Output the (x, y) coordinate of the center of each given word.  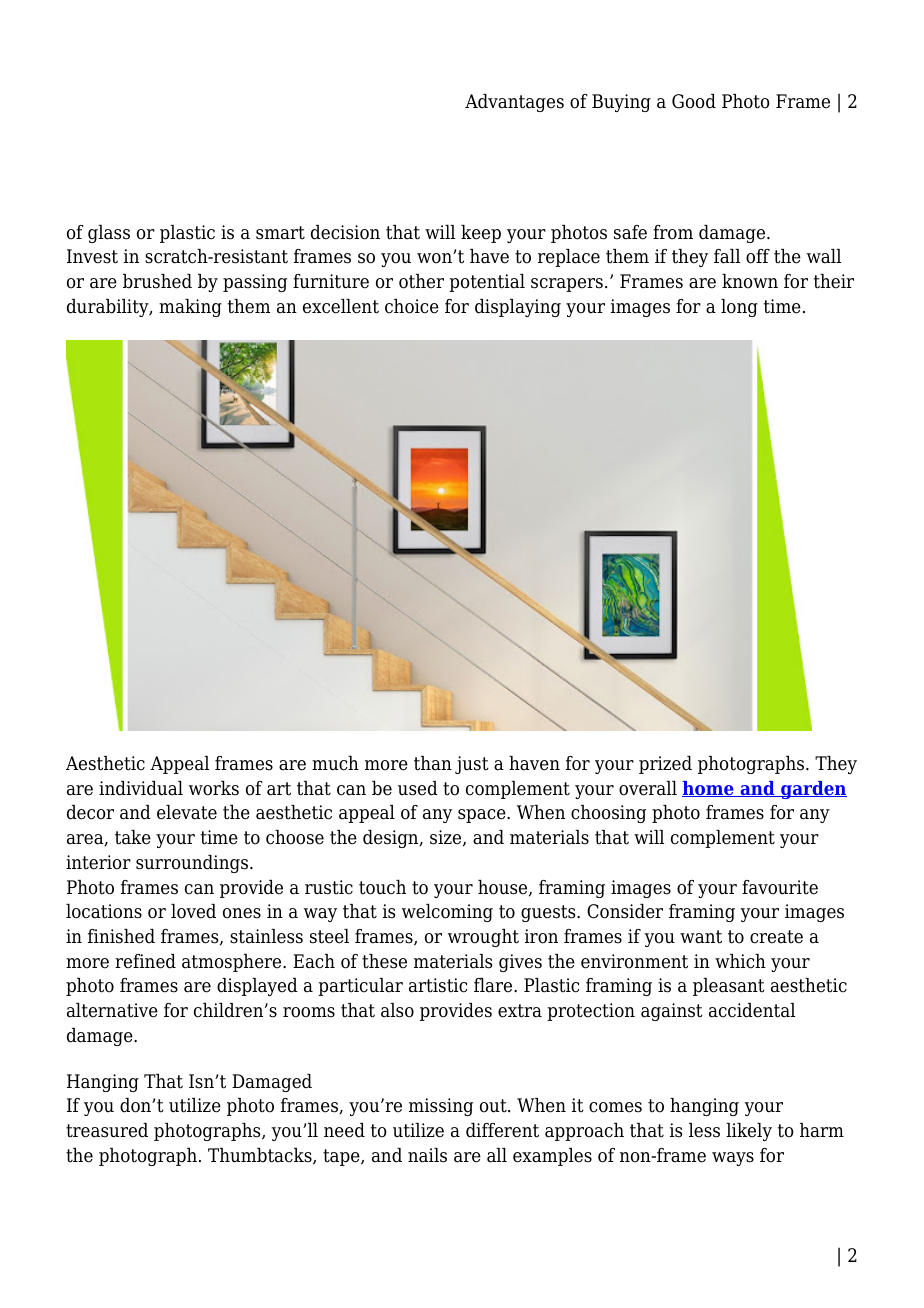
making (190, 308)
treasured (107, 1130)
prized (665, 765)
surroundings (193, 864)
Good (694, 101)
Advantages (514, 103)
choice (412, 306)
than (433, 763)
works (214, 788)
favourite (780, 887)
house (504, 888)
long (739, 308)
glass (109, 234)
